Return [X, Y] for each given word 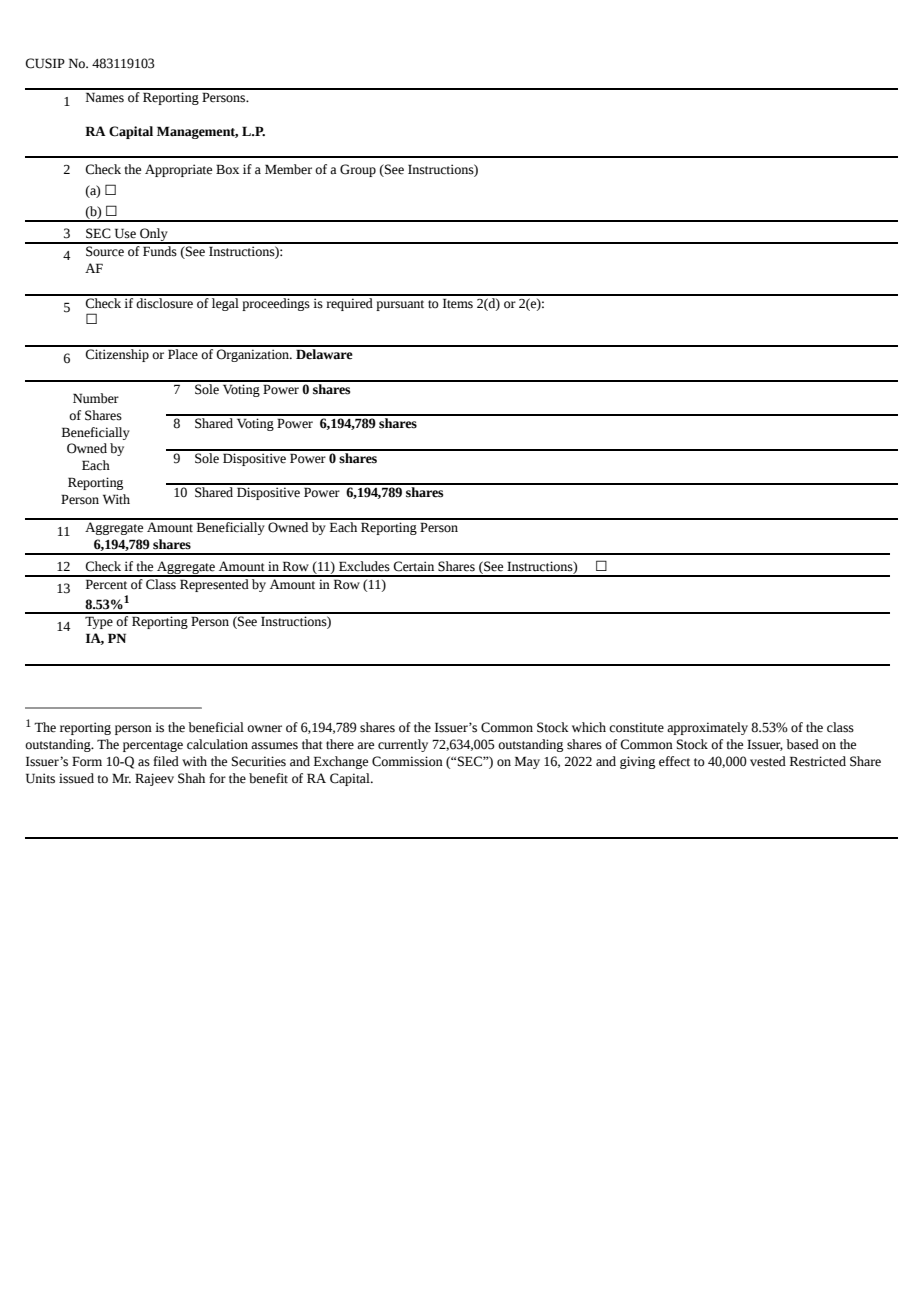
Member [288, 169]
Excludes [364, 566]
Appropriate [178, 170]
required [349, 303]
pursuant [400, 305]
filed [166, 761]
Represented [214, 584]
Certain [413, 566]
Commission [407, 761]
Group [358, 170]
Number [96, 398]
